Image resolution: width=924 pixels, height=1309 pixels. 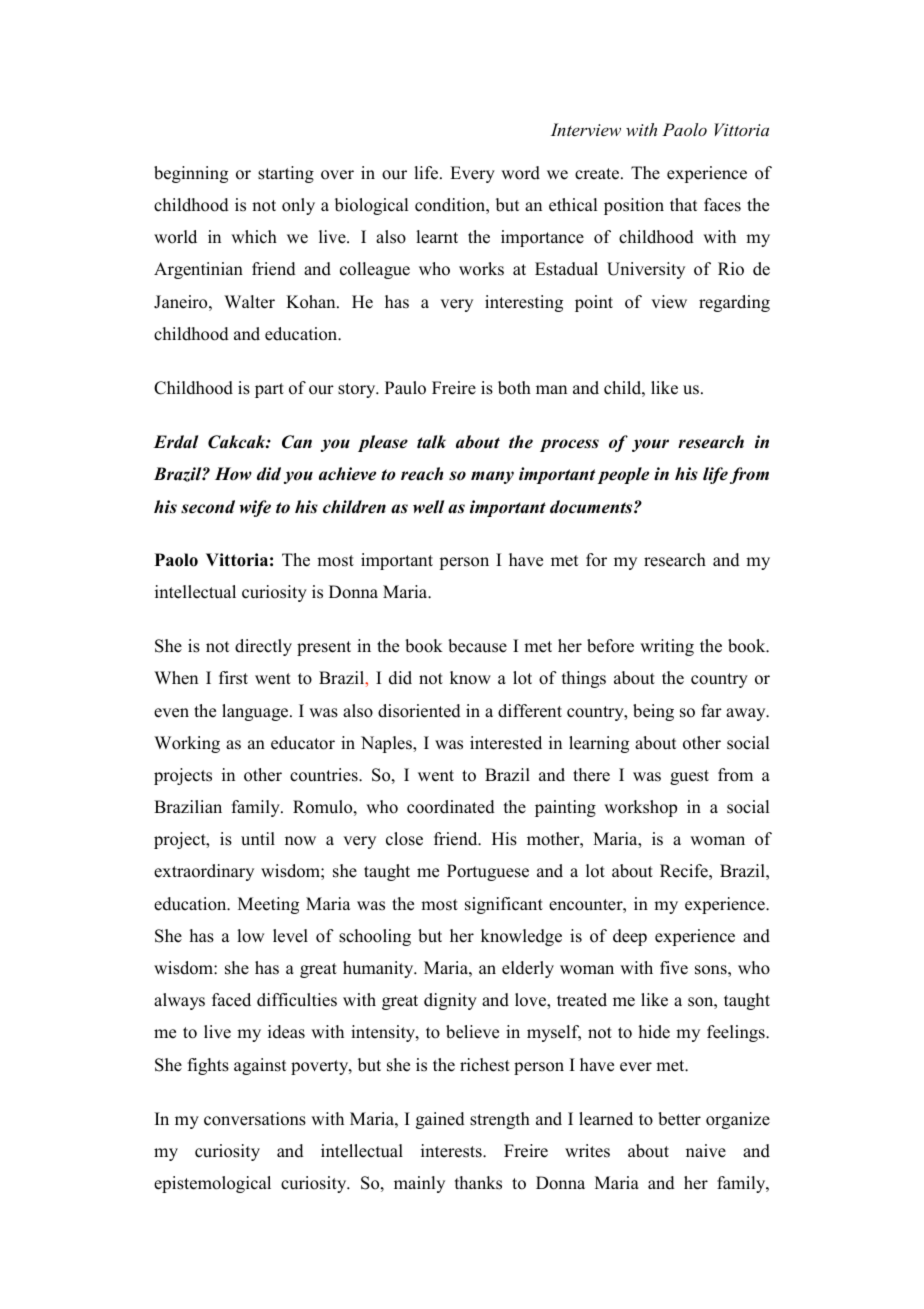 What do you see at coordinates (254, 237) in the screenshot?
I see `which` at bounding box center [254, 237].
